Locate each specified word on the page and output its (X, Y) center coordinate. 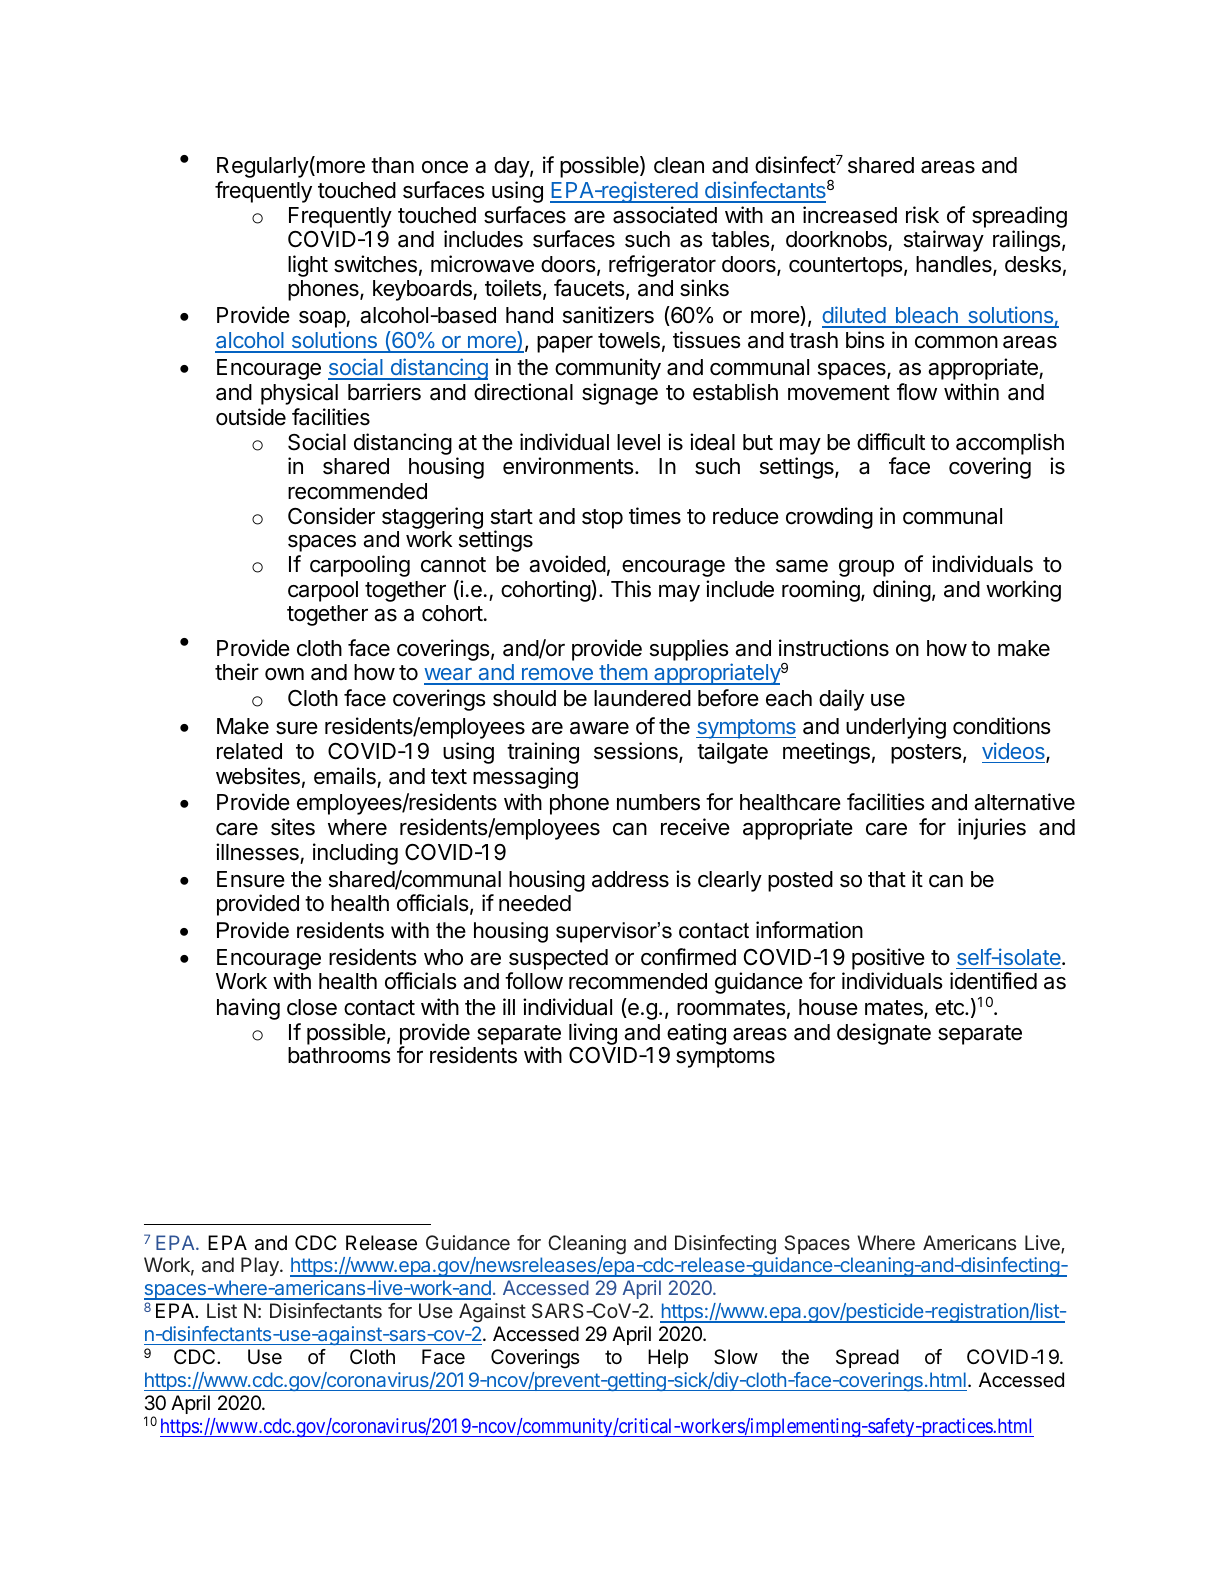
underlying (896, 728)
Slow (736, 1357)
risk (922, 215)
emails (345, 776)
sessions (637, 752)
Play (261, 1266)
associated (665, 215)
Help (668, 1358)
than (392, 165)
